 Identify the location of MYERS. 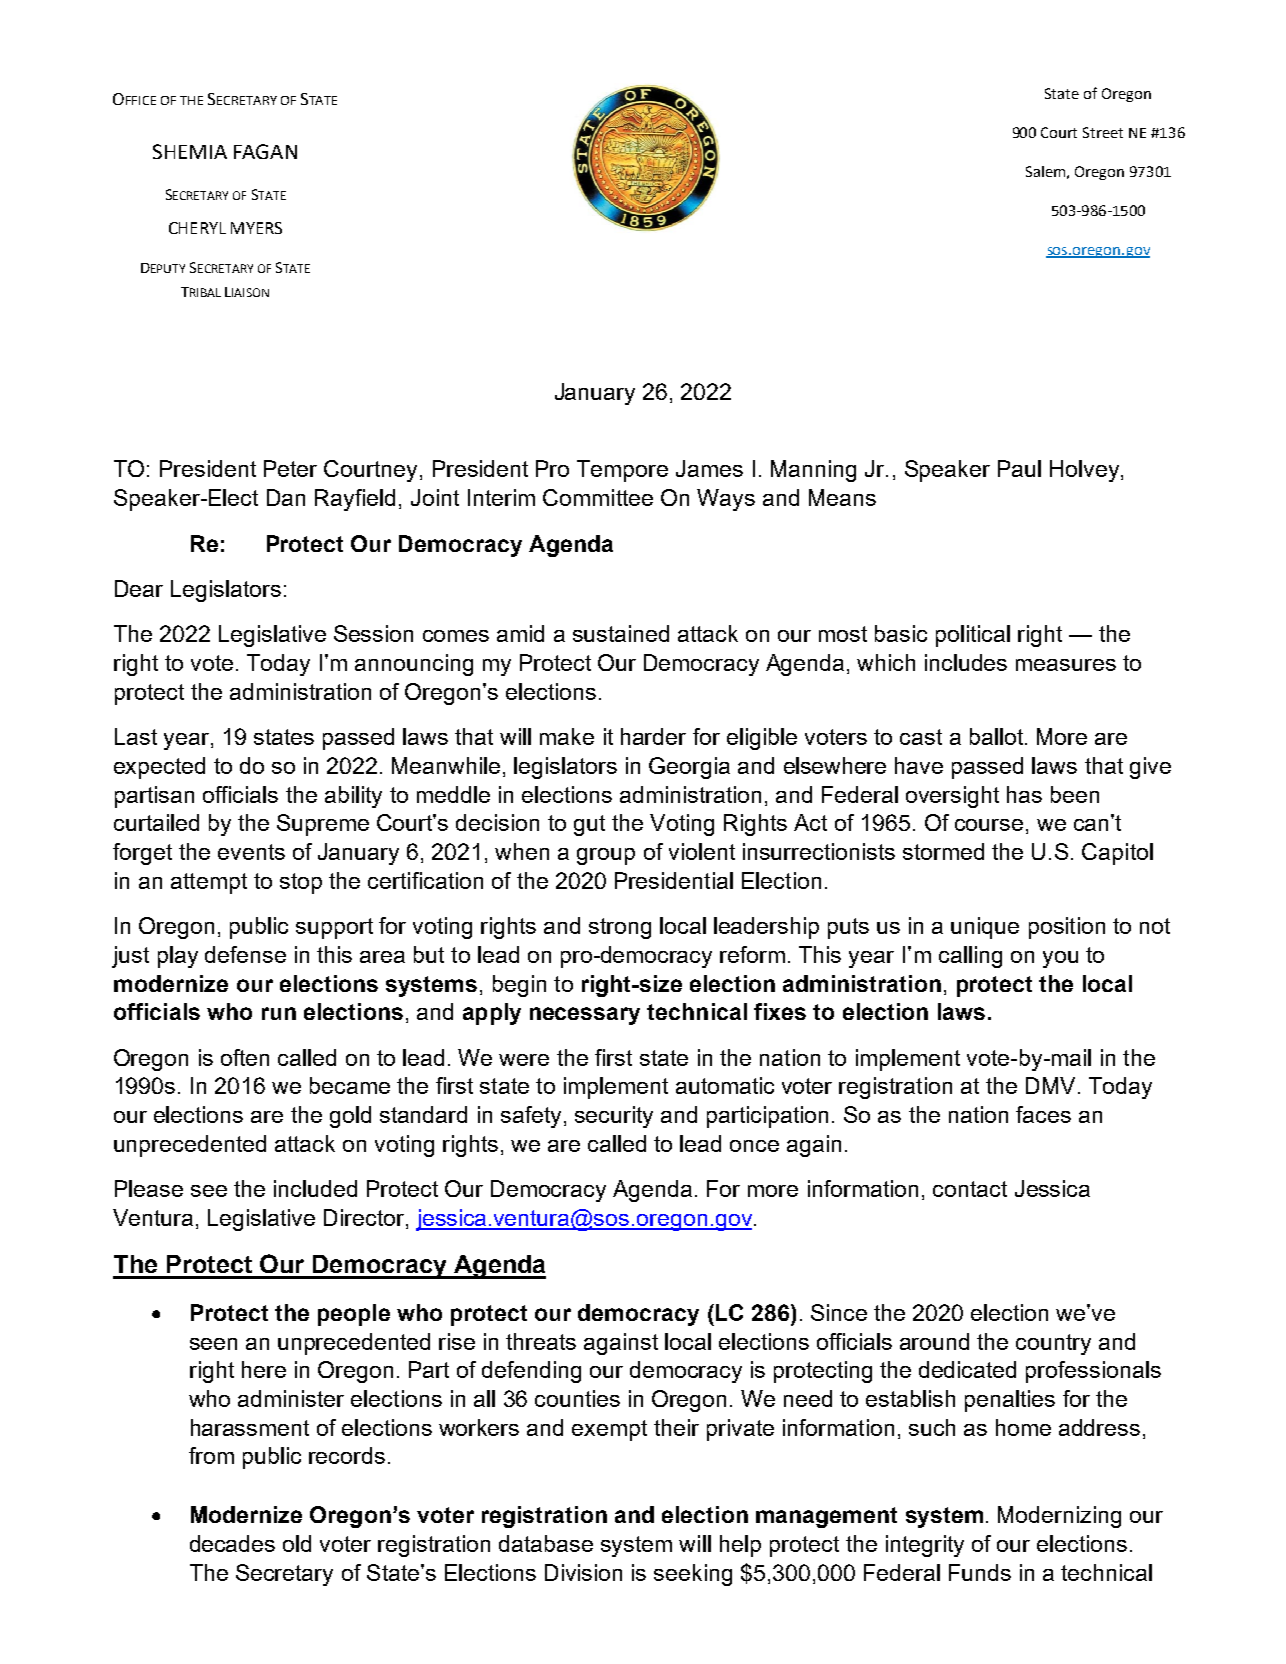
(256, 228).
